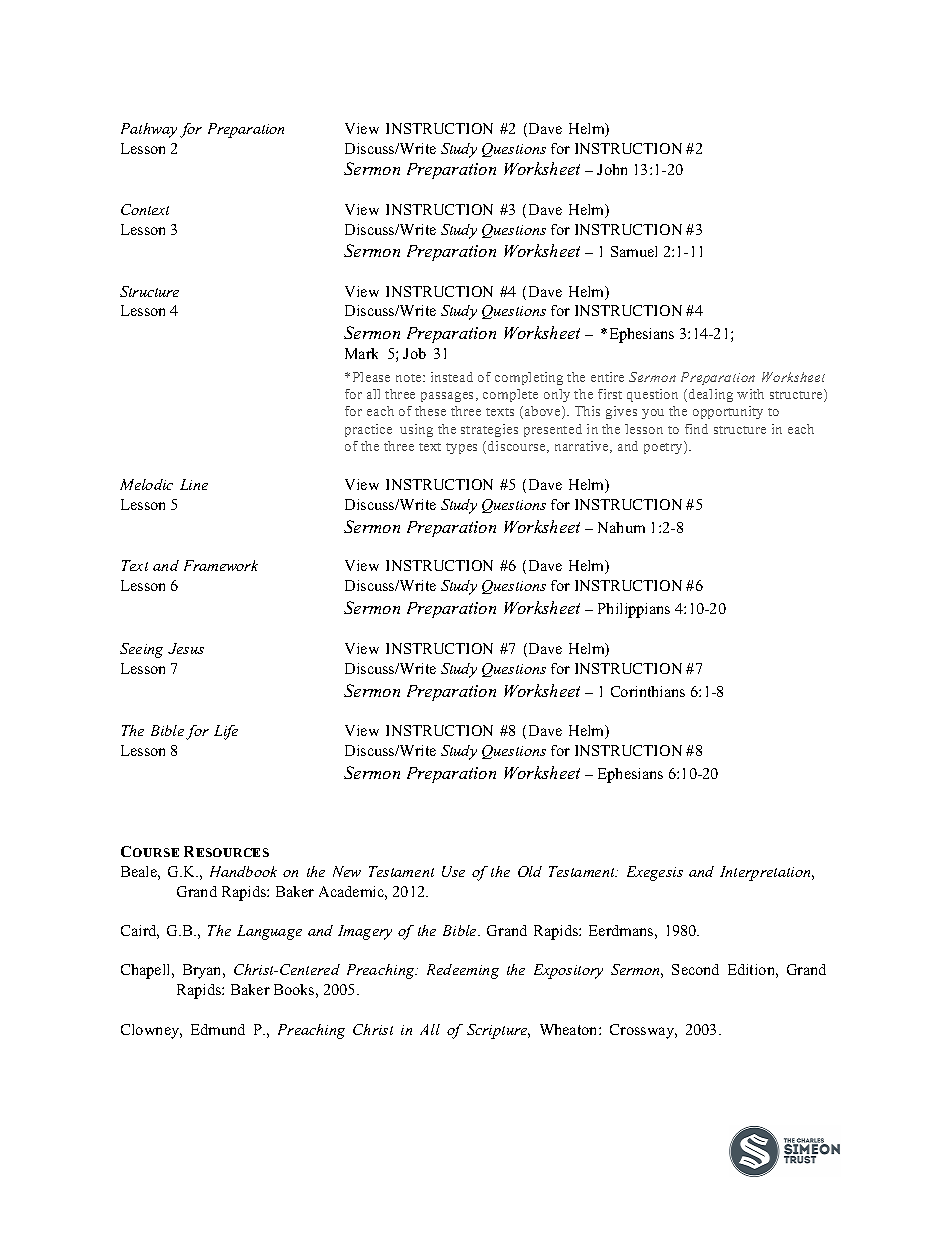  I want to click on Philippians, so click(634, 610).
